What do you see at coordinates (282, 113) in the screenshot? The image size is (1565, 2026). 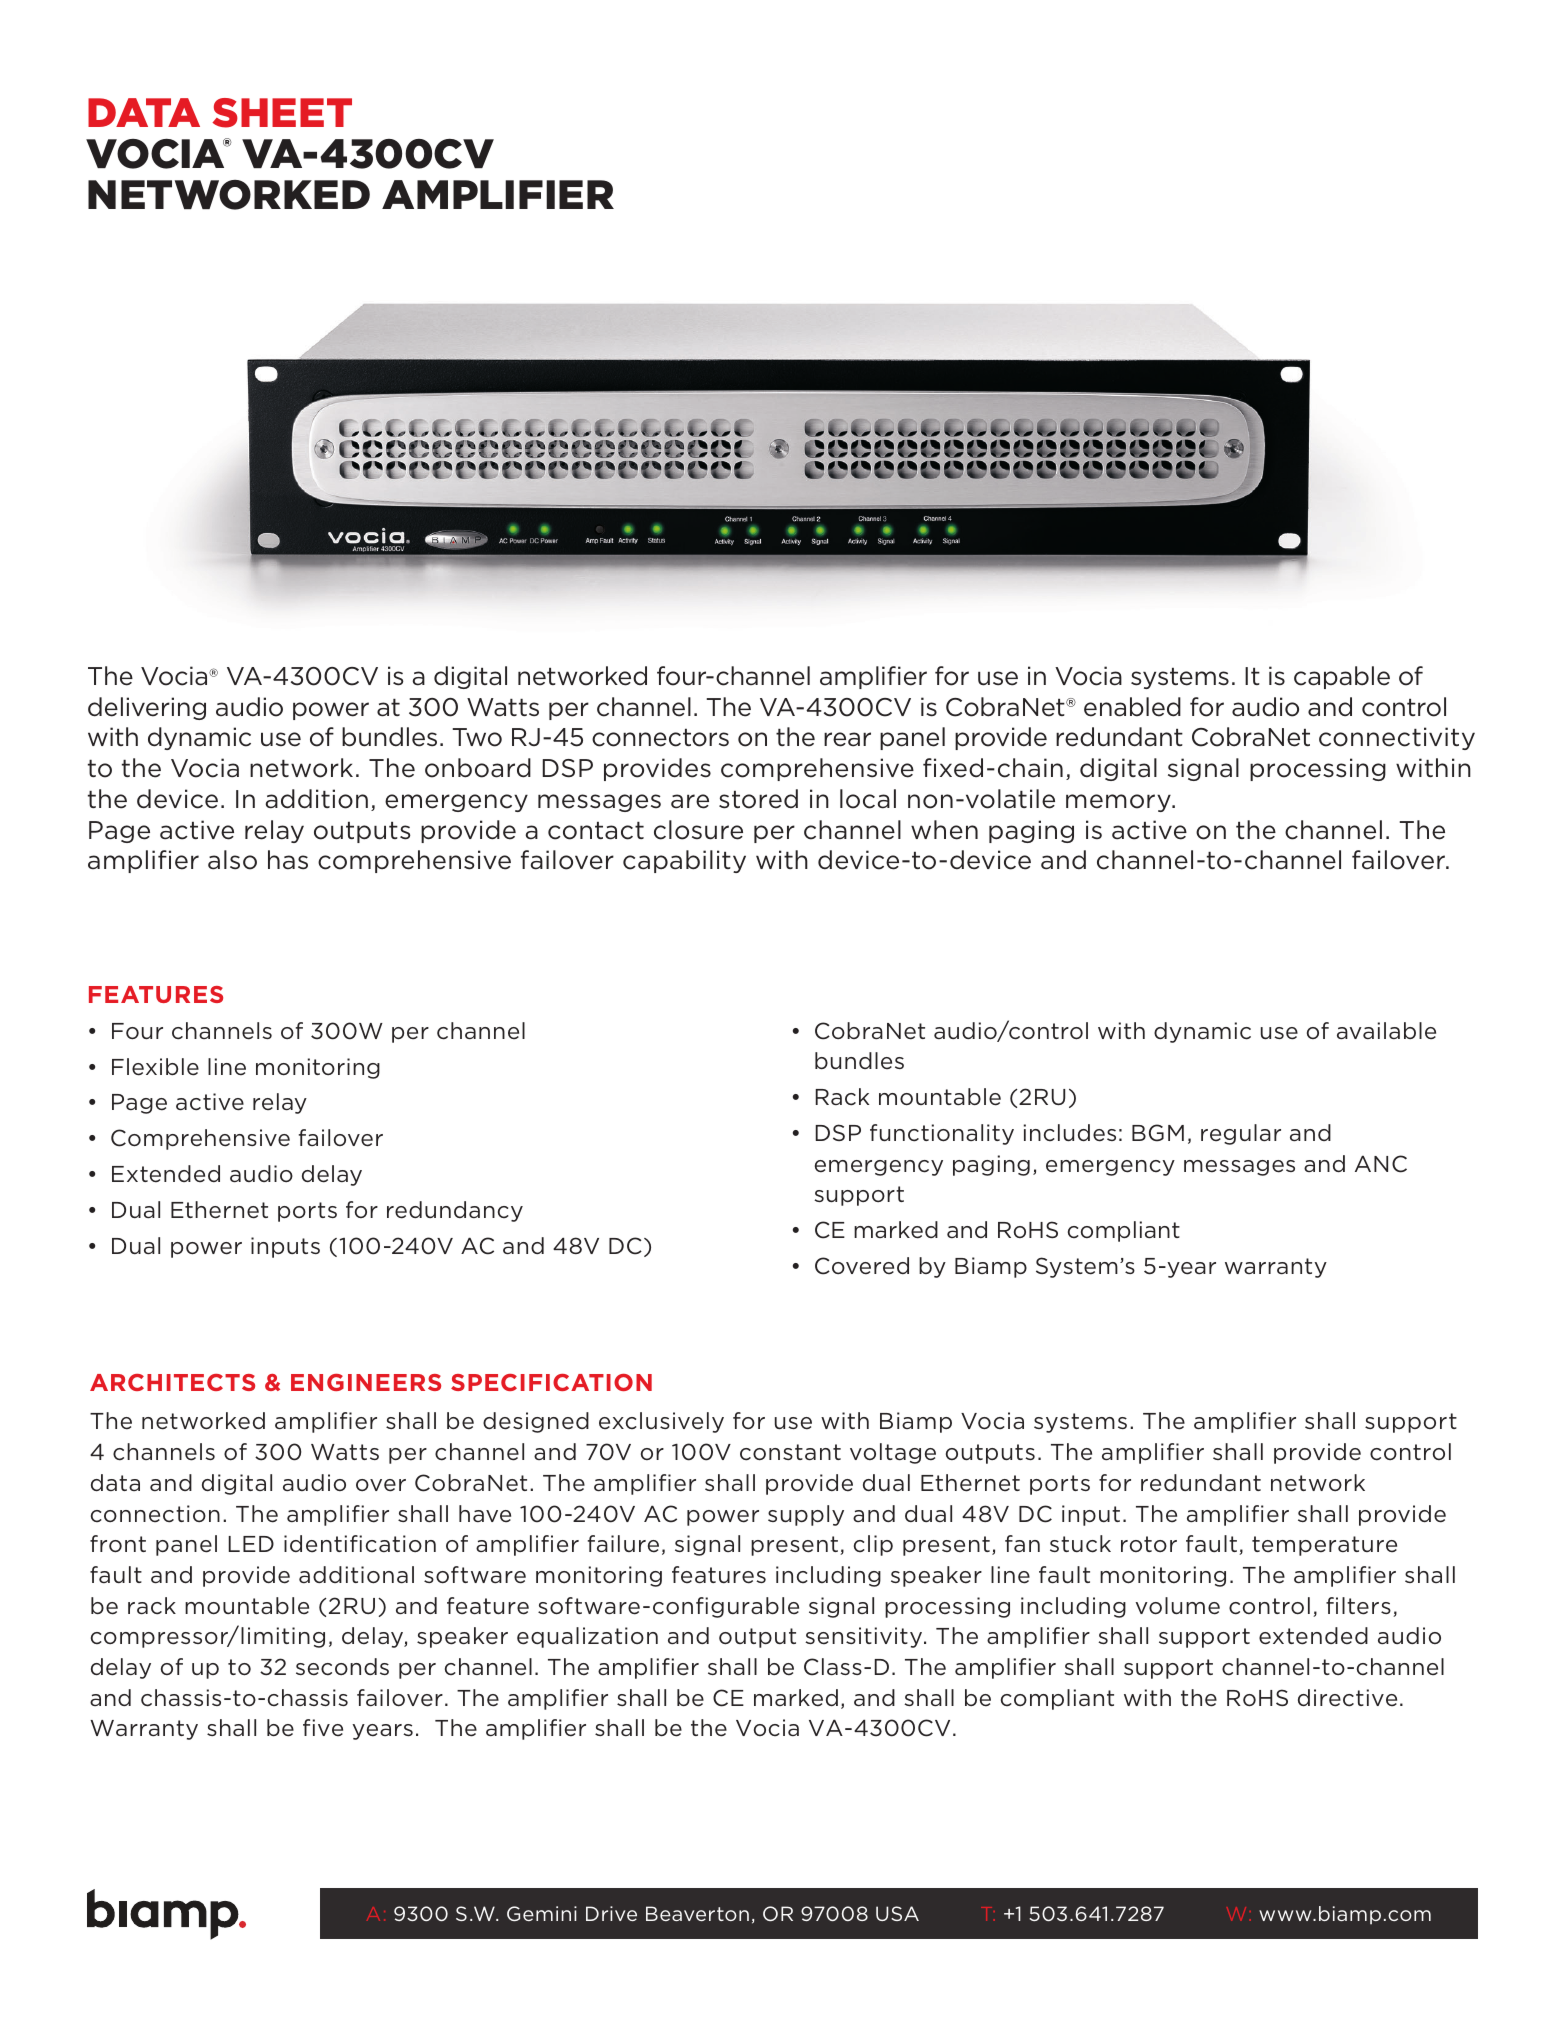 I see `SHEET` at bounding box center [282, 113].
